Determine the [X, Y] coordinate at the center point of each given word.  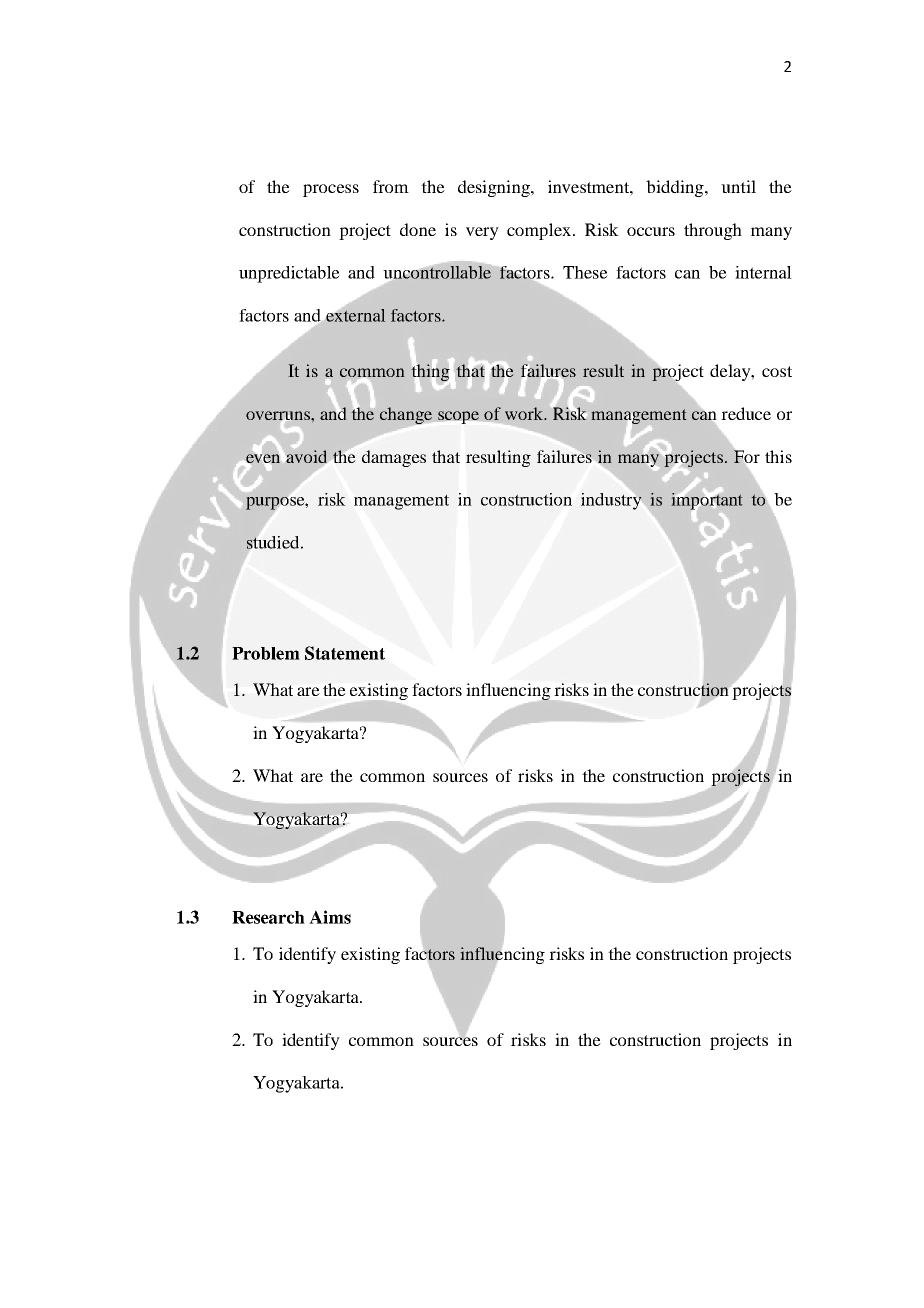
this [778, 456]
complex [539, 231]
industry [611, 501]
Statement [345, 653]
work [525, 413]
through [713, 231]
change [407, 416]
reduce [746, 413]
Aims [330, 917]
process [331, 190]
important [707, 501]
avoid [307, 458]
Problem [266, 653]
